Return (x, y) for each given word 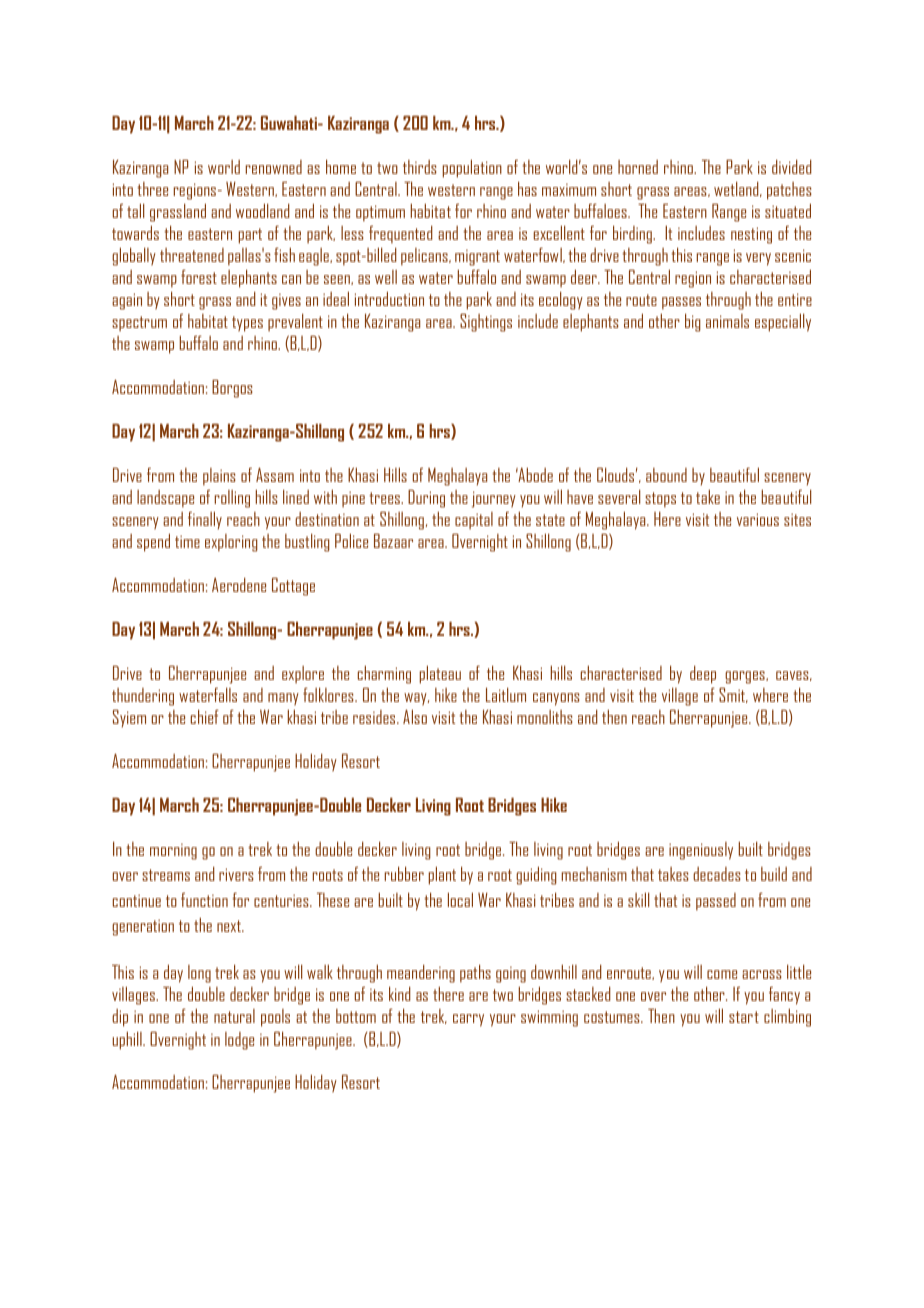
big (693, 323)
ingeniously (701, 851)
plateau (440, 675)
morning (173, 852)
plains (219, 477)
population (472, 169)
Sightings (486, 323)
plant (442, 876)
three (152, 189)
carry (468, 1020)
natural (234, 1016)
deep (703, 675)
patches (789, 191)
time (187, 542)
